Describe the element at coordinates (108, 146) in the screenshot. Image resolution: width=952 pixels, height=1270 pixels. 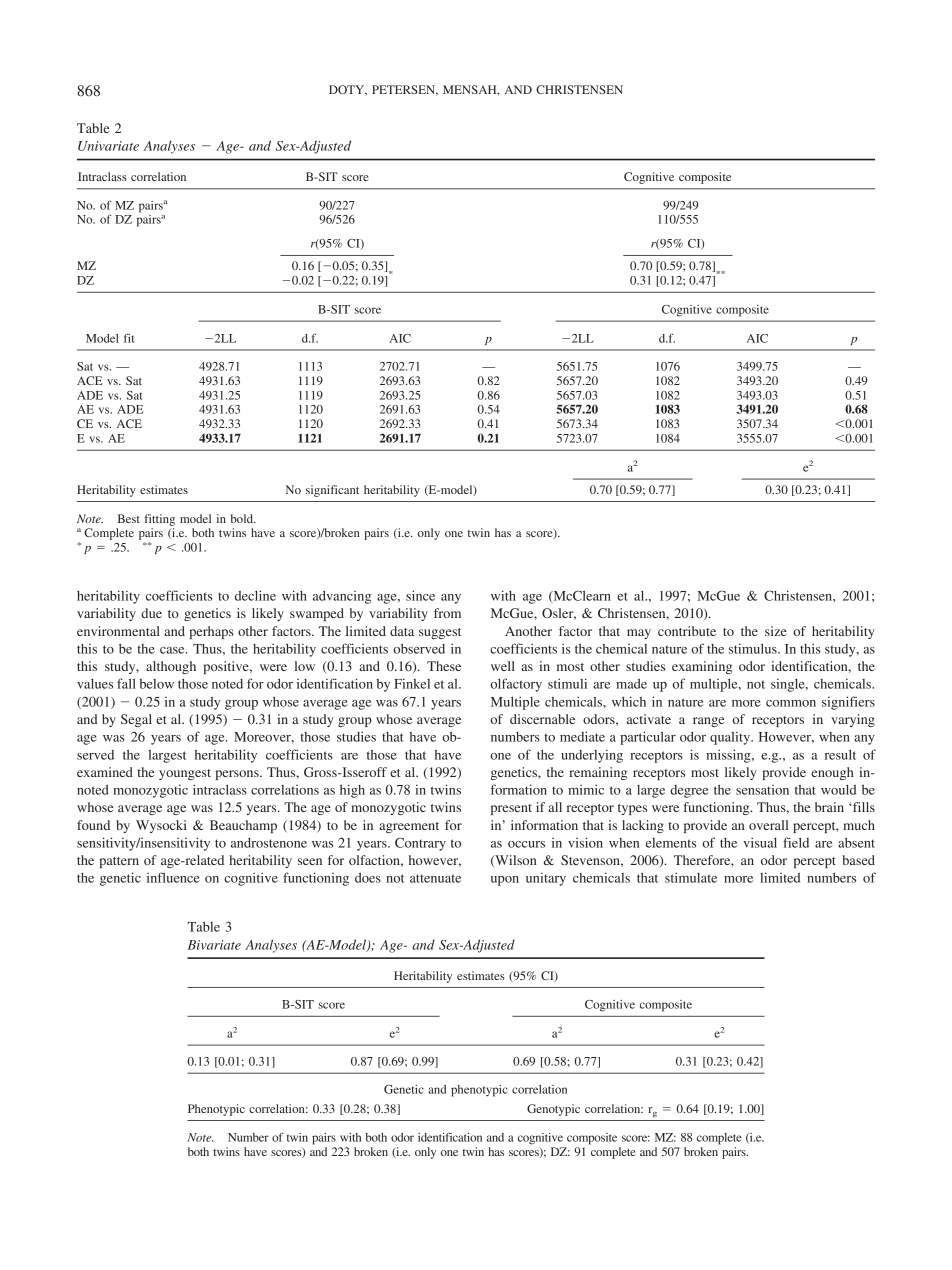
I see `Univariate` at that location.
